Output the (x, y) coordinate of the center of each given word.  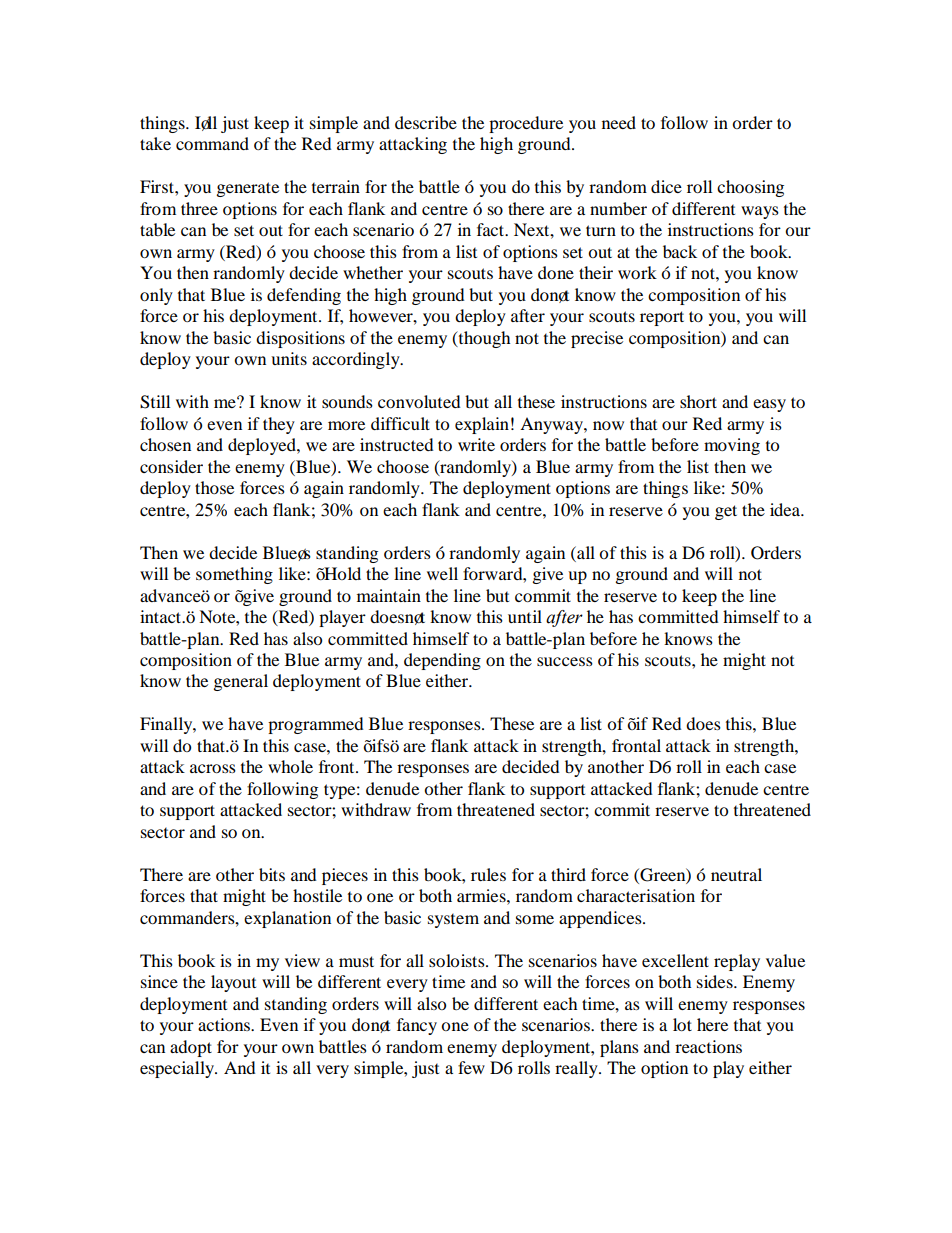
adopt (191, 1048)
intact (162, 616)
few (471, 1067)
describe (426, 122)
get (726, 512)
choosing (750, 188)
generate (247, 189)
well (442, 573)
